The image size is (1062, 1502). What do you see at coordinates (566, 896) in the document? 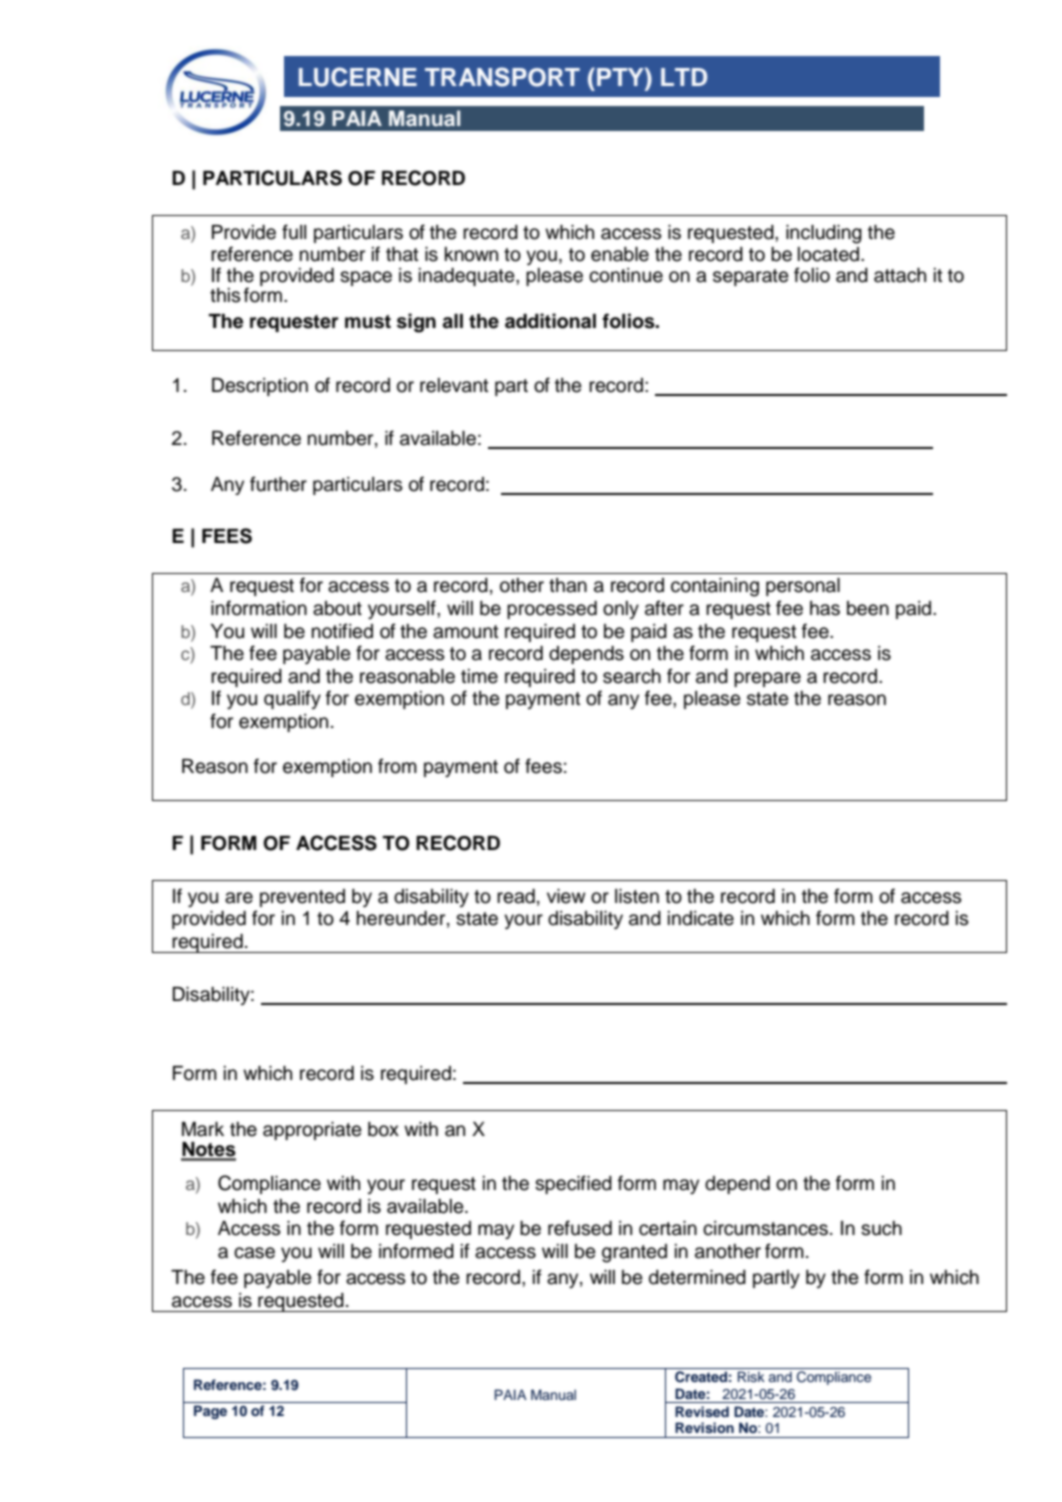
I see `view` at bounding box center [566, 896].
